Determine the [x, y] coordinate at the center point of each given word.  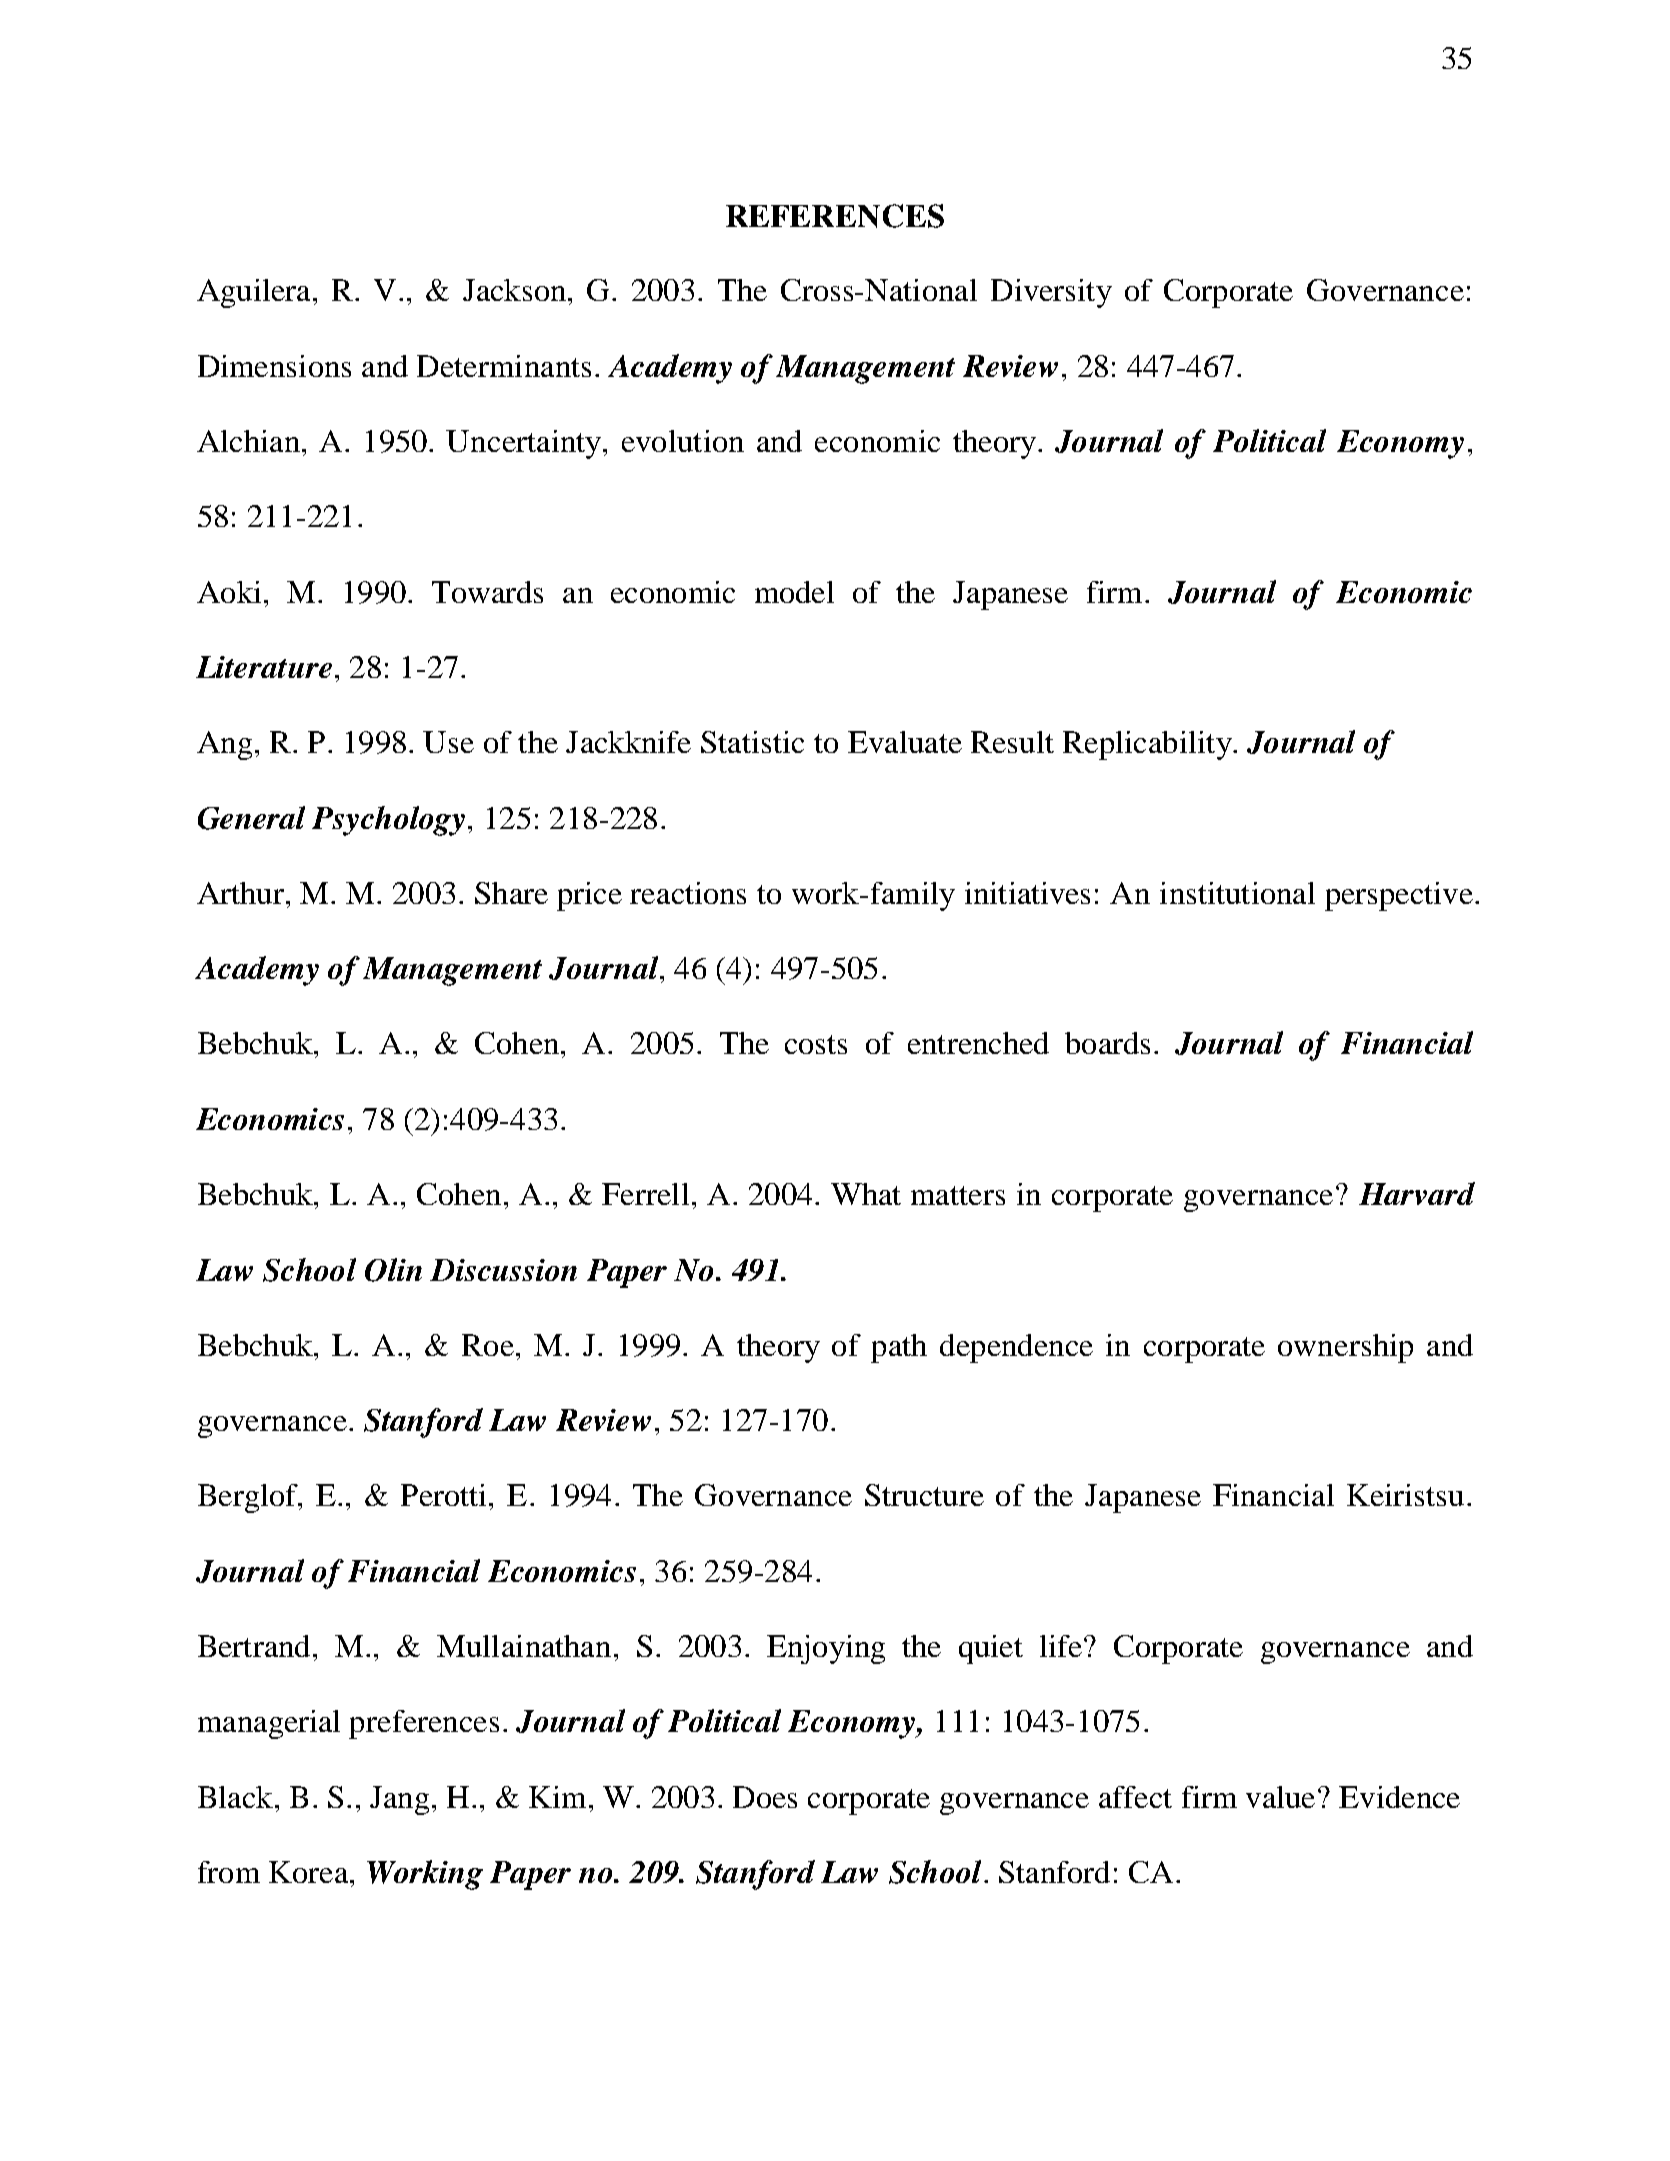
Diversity [1051, 293]
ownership [1345, 1348]
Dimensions [274, 366]
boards [1107, 1043]
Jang [399, 1800]
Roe [488, 1345]
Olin [393, 1270]
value [1280, 1797]
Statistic [752, 742]
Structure [924, 1495]
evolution [683, 441]
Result [1012, 742]
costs [816, 1044]
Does [765, 1797]
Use [448, 742]
